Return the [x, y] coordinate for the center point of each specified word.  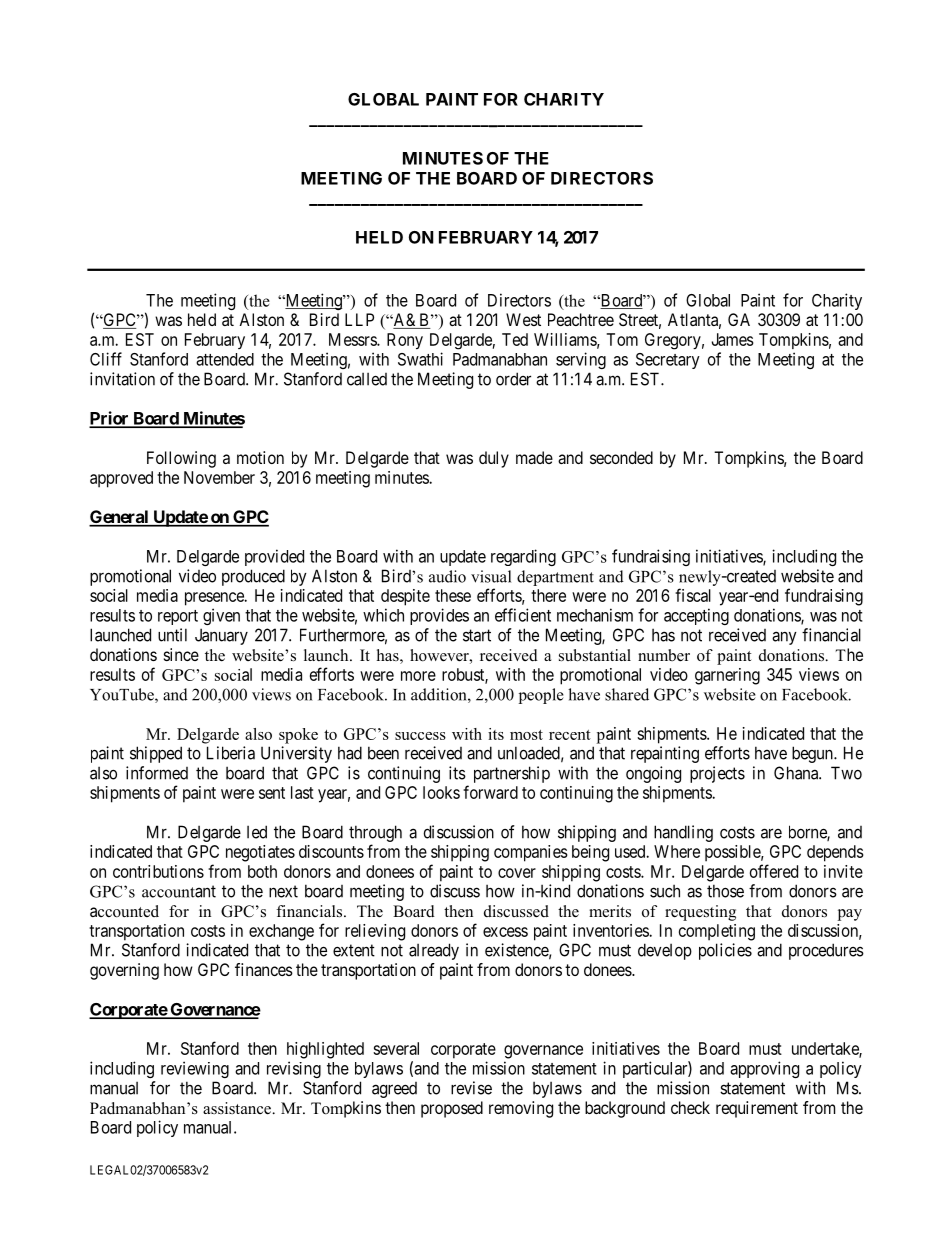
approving [764, 1069]
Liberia [231, 753]
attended [225, 359]
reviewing [195, 1069]
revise [471, 1088]
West [523, 319]
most [526, 735]
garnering [727, 676]
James [732, 339]
